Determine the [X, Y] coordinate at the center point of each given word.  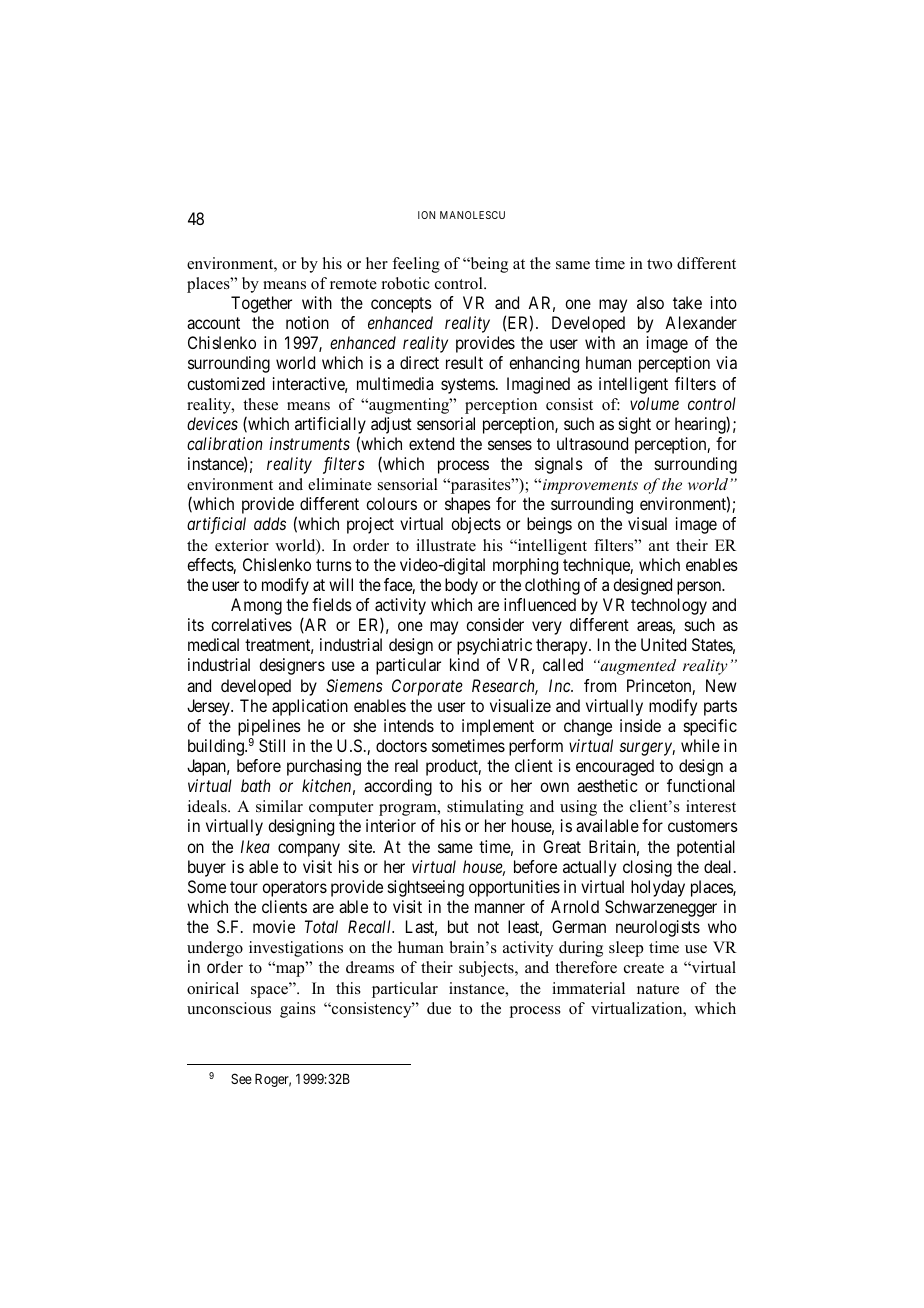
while [700, 745]
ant [659, 546]
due [439, 1008]
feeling [416, 265]
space [271, 991]
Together [261, 304]
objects [476, 525]
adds [270, 523]
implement [498, 727]
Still [272, 745]
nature [658, 989]
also [650, 302]
